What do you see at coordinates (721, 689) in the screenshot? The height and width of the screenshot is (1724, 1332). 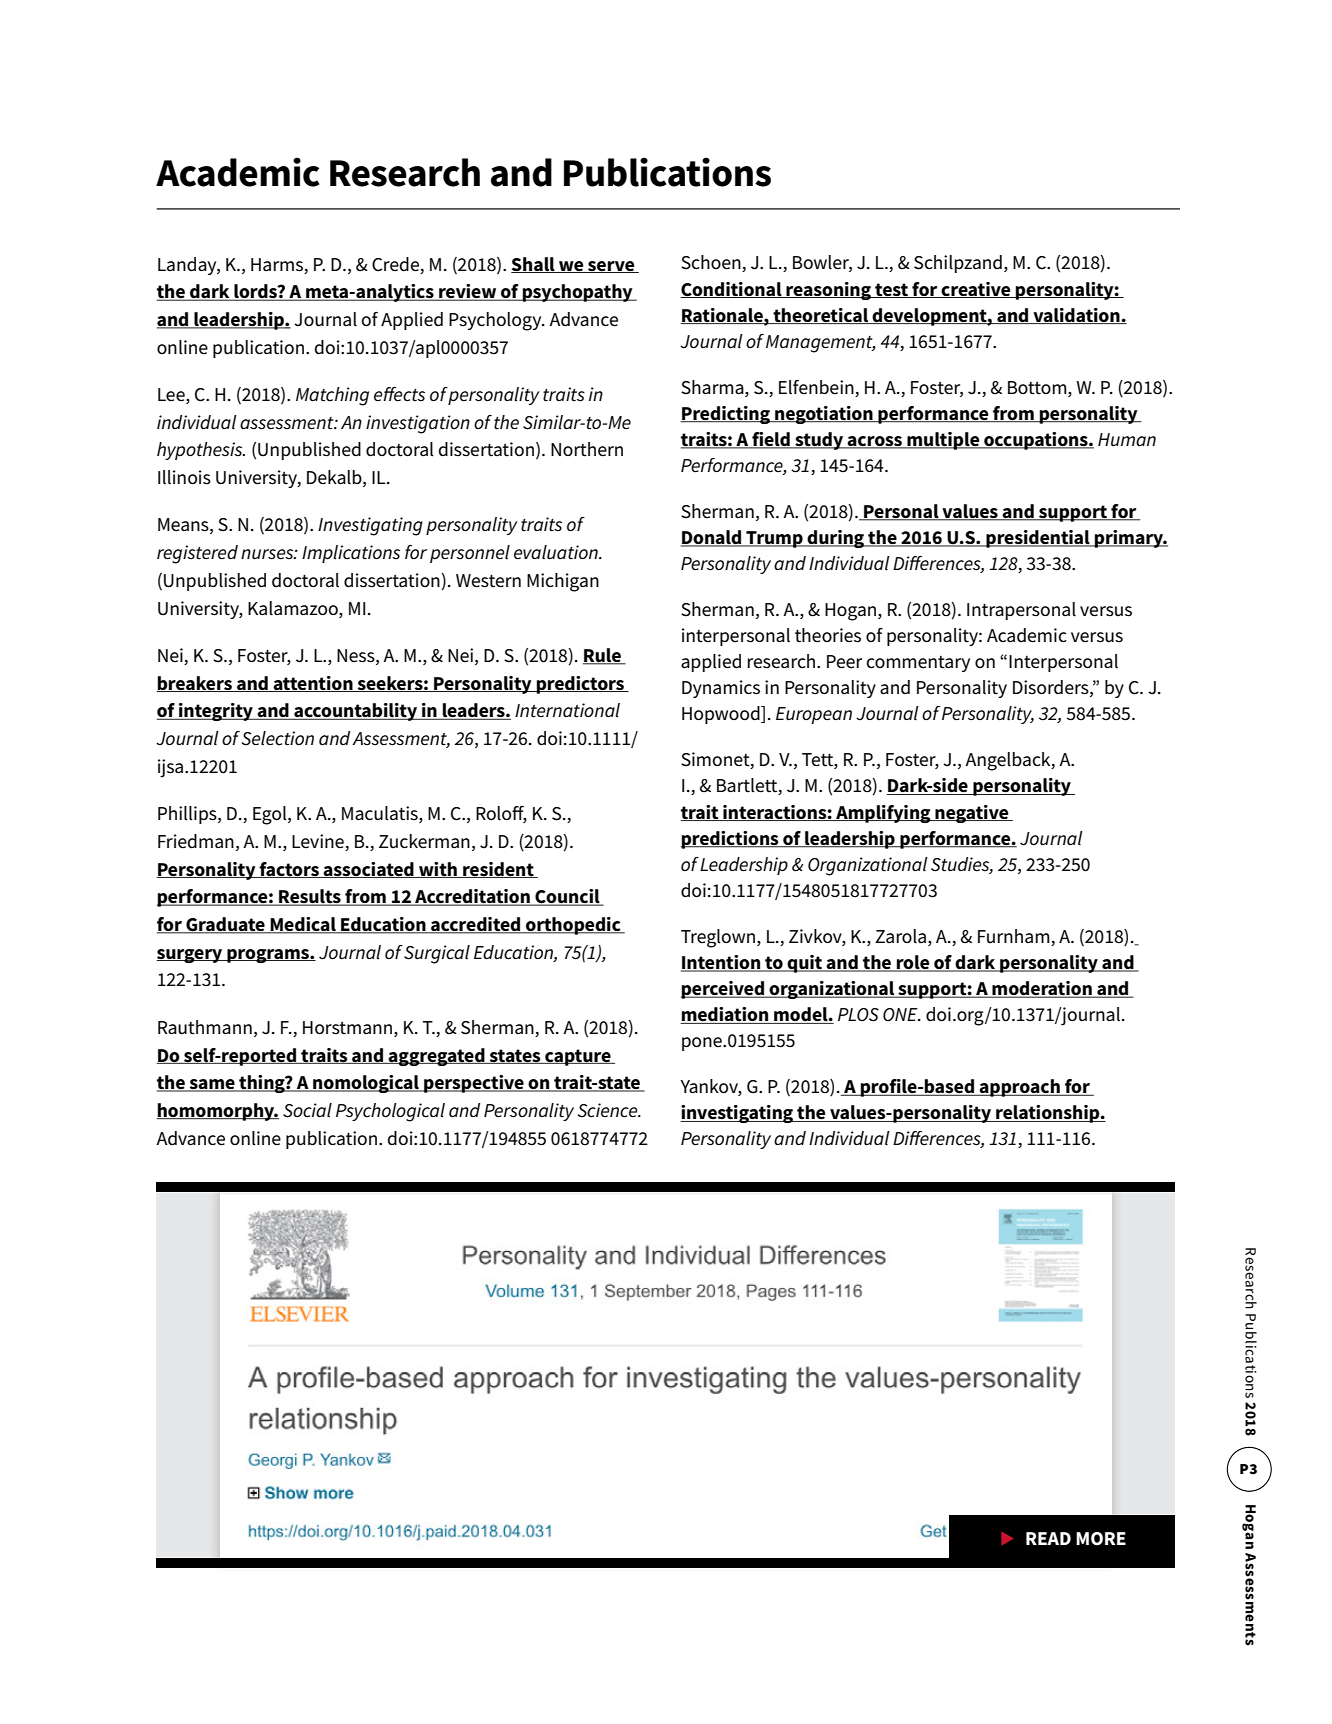 I see `Dynamics` at bounding box center [721, 689].
